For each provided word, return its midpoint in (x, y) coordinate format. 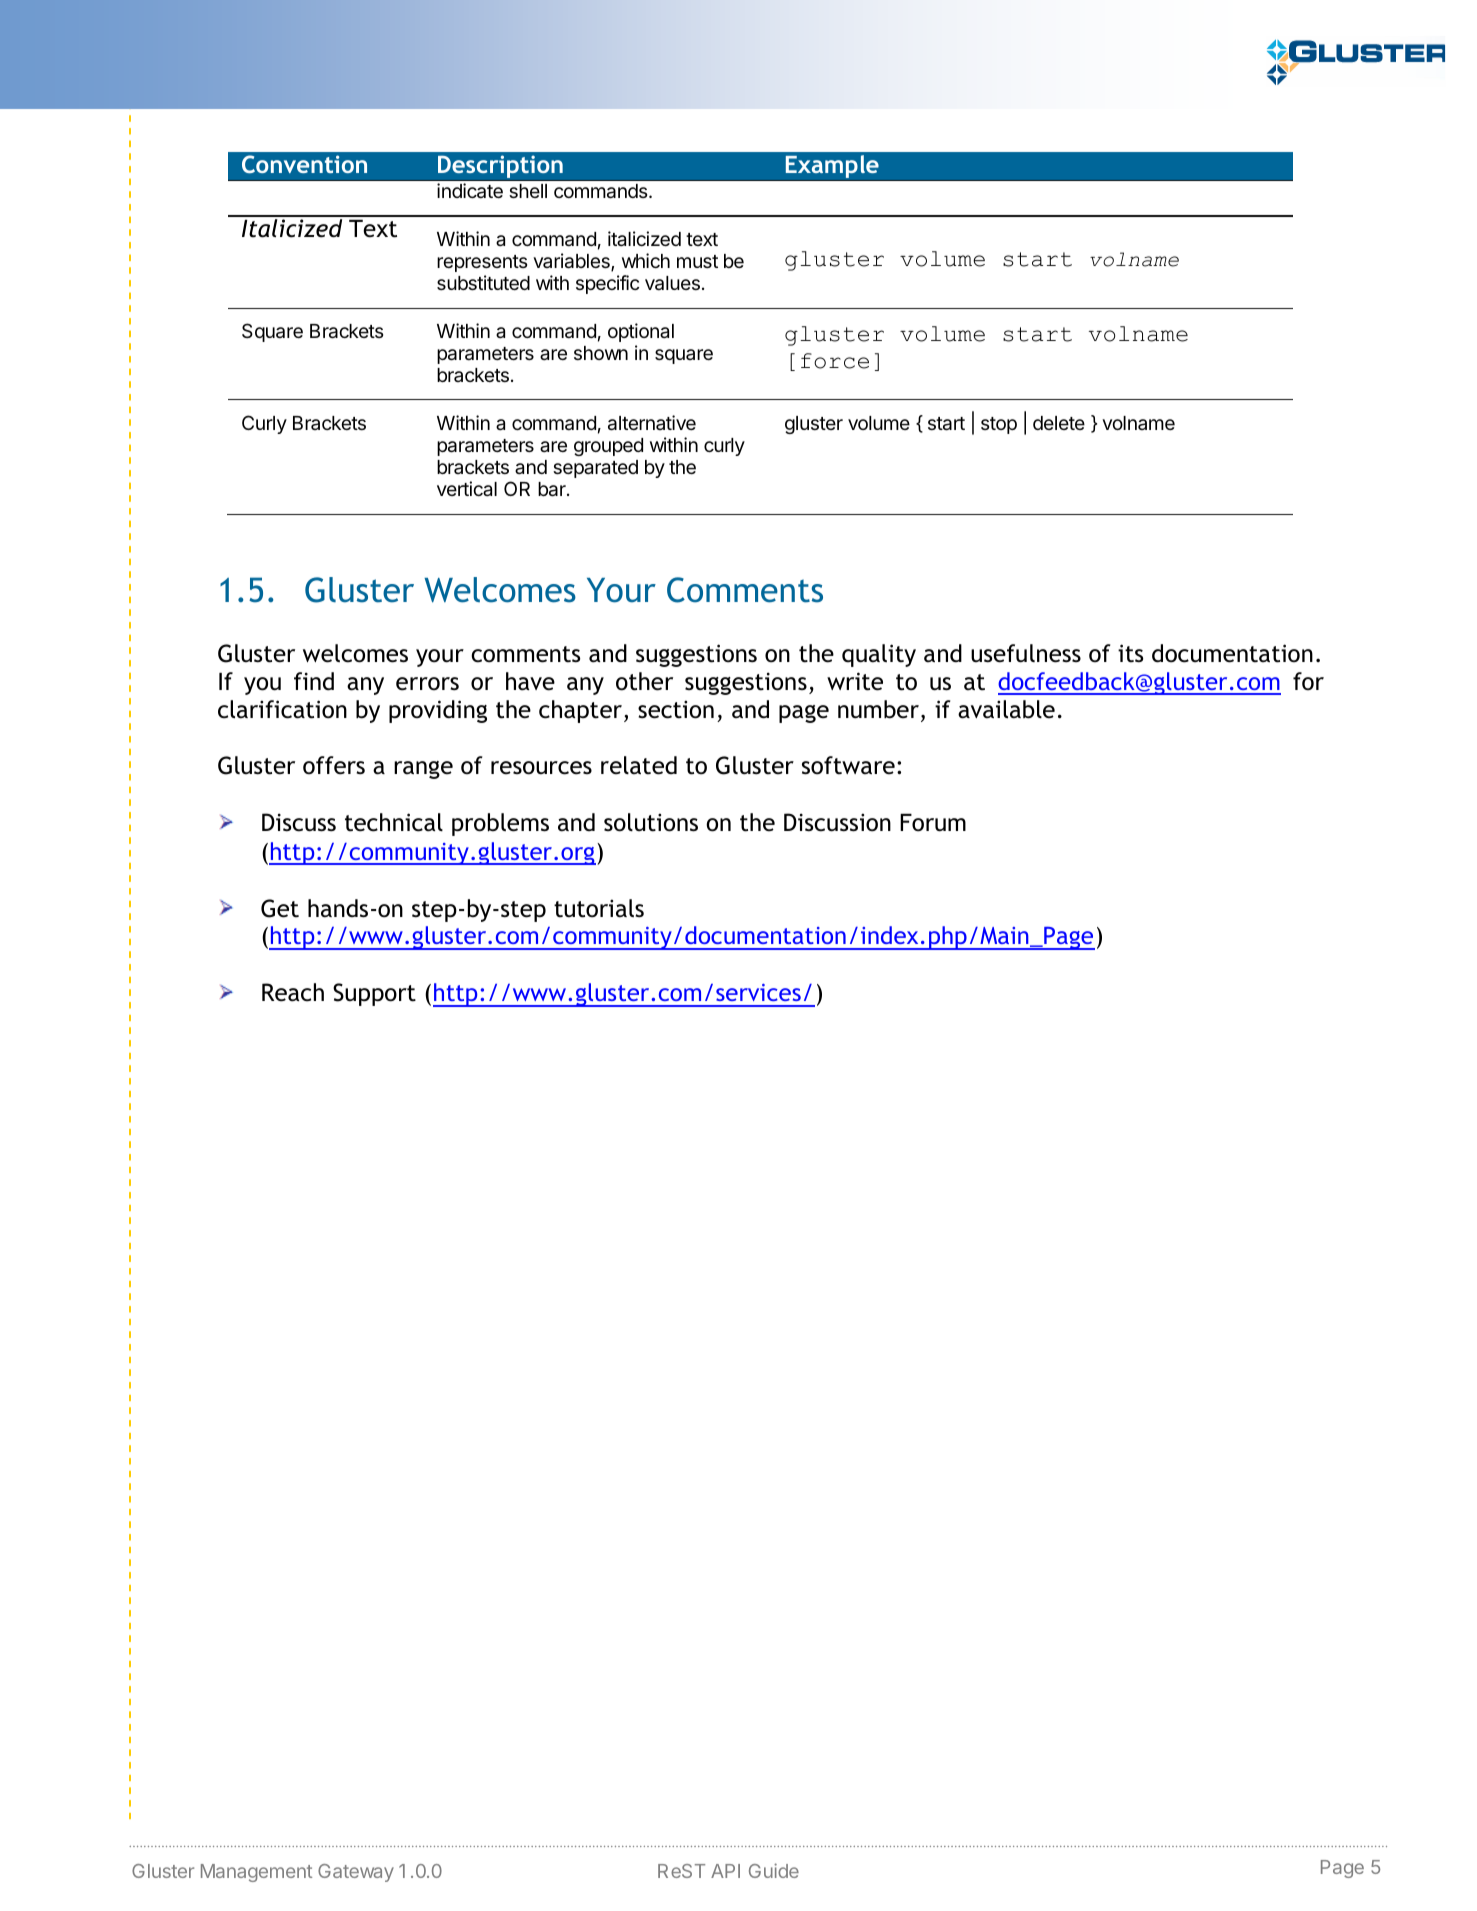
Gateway (356, 1873)
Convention (304, 164)
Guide (774, 1870)
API (725, 1871)
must (697, 261)
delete (1059, 423)
